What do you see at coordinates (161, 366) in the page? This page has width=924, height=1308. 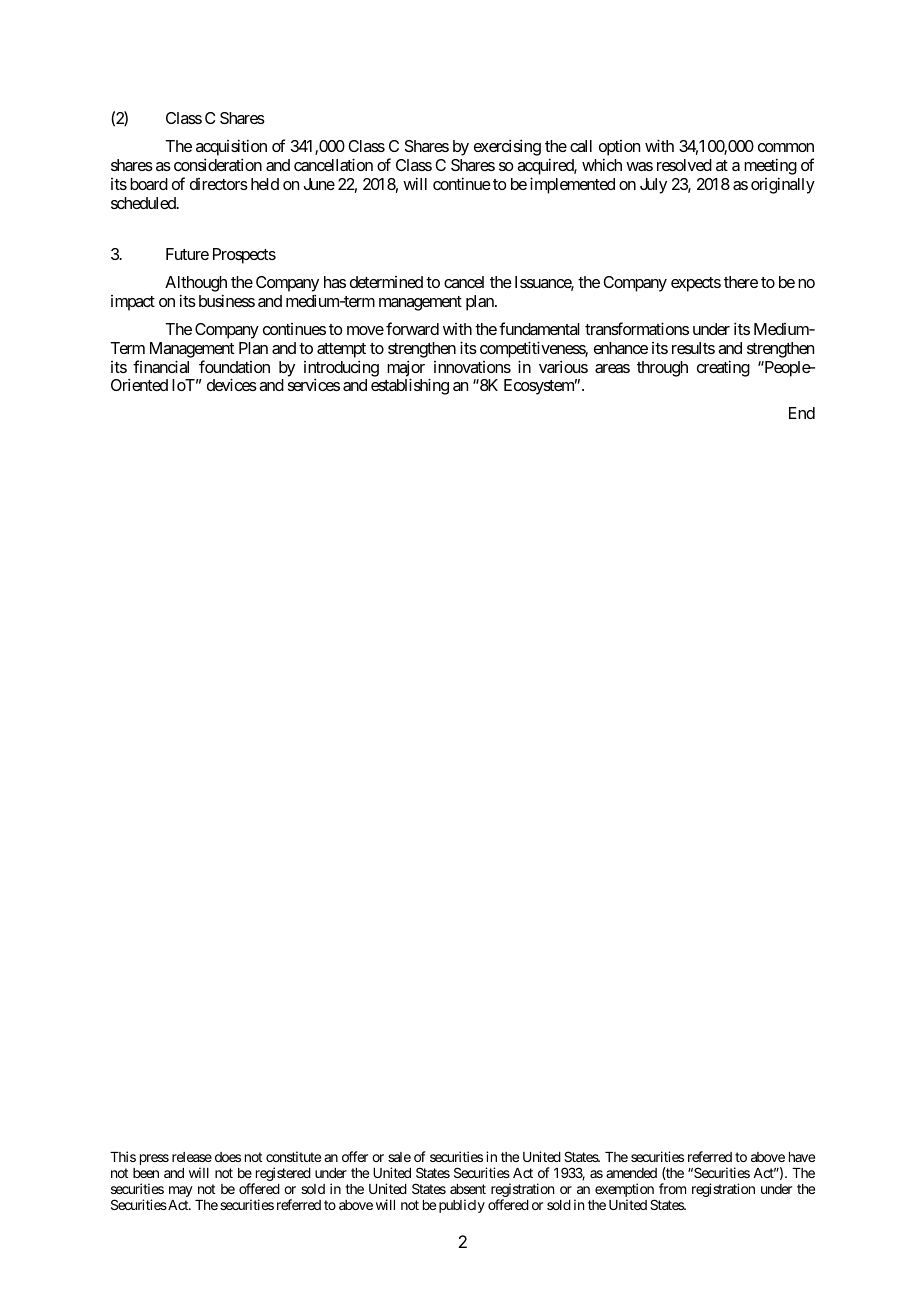 I see `financial` at bounding box center [161, 366].
